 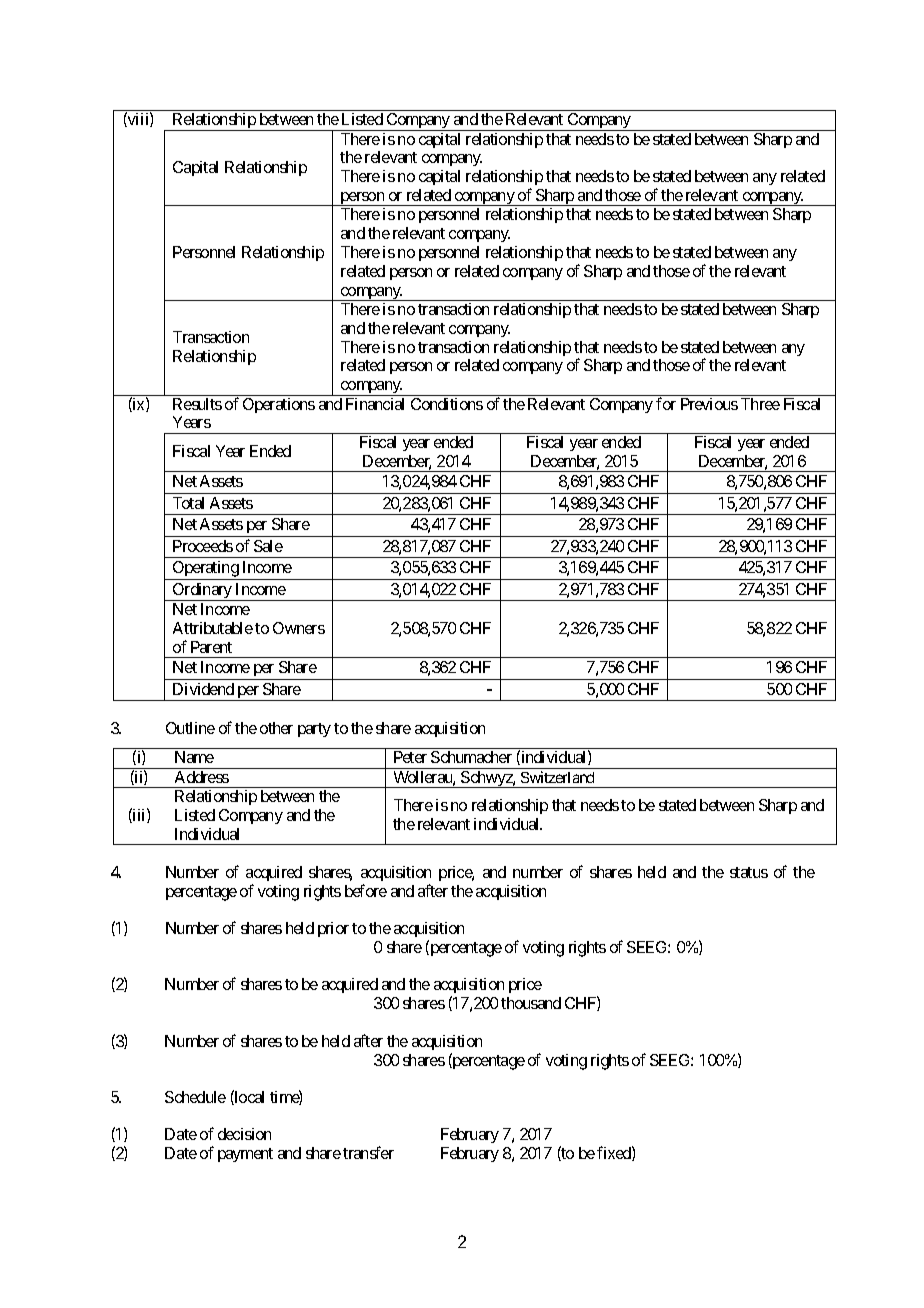 I want to click on before, so click(x=366, y=890).
